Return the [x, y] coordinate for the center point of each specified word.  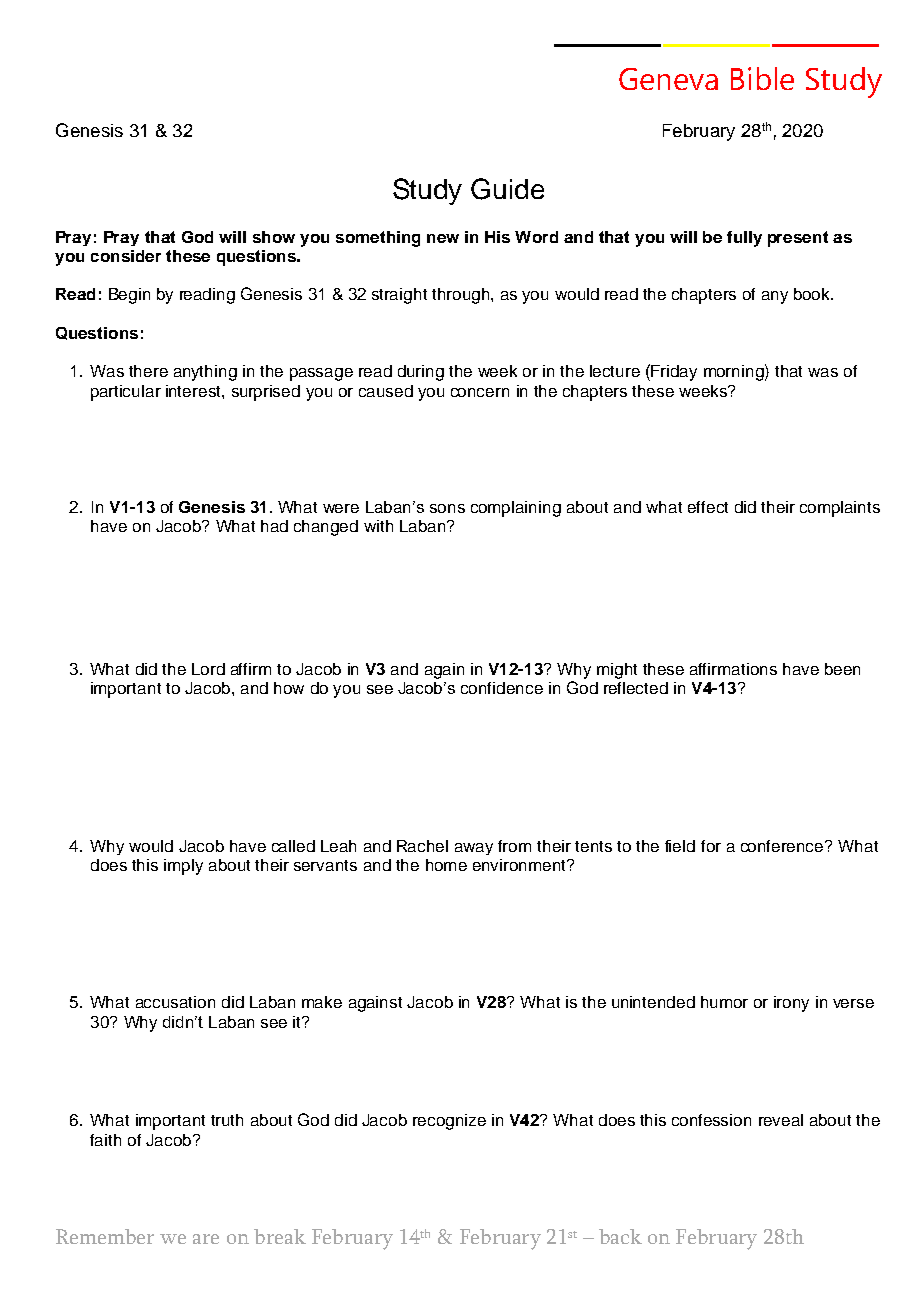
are [206, 1239]
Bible [762, 78]
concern [480, 392]
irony [791, 1004]
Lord [208, 669]
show [274, 237]
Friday [673, 372]
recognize [449, 1122]
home [446, 865]
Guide [507, 189]
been [842, 669]
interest [194, 391]
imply [183, 867]
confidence [502, 688]
